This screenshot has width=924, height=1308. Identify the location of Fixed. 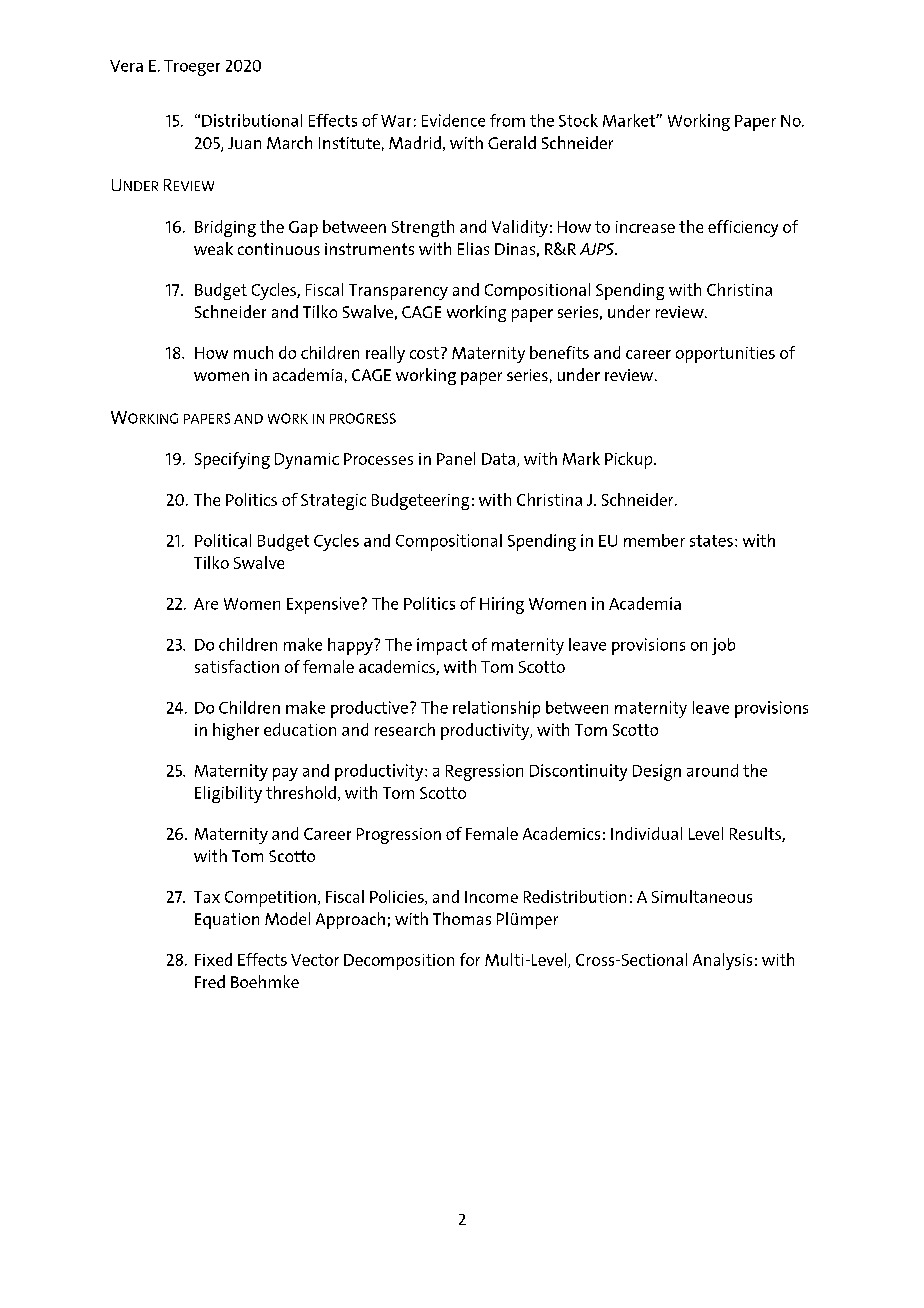
(213, 959).
